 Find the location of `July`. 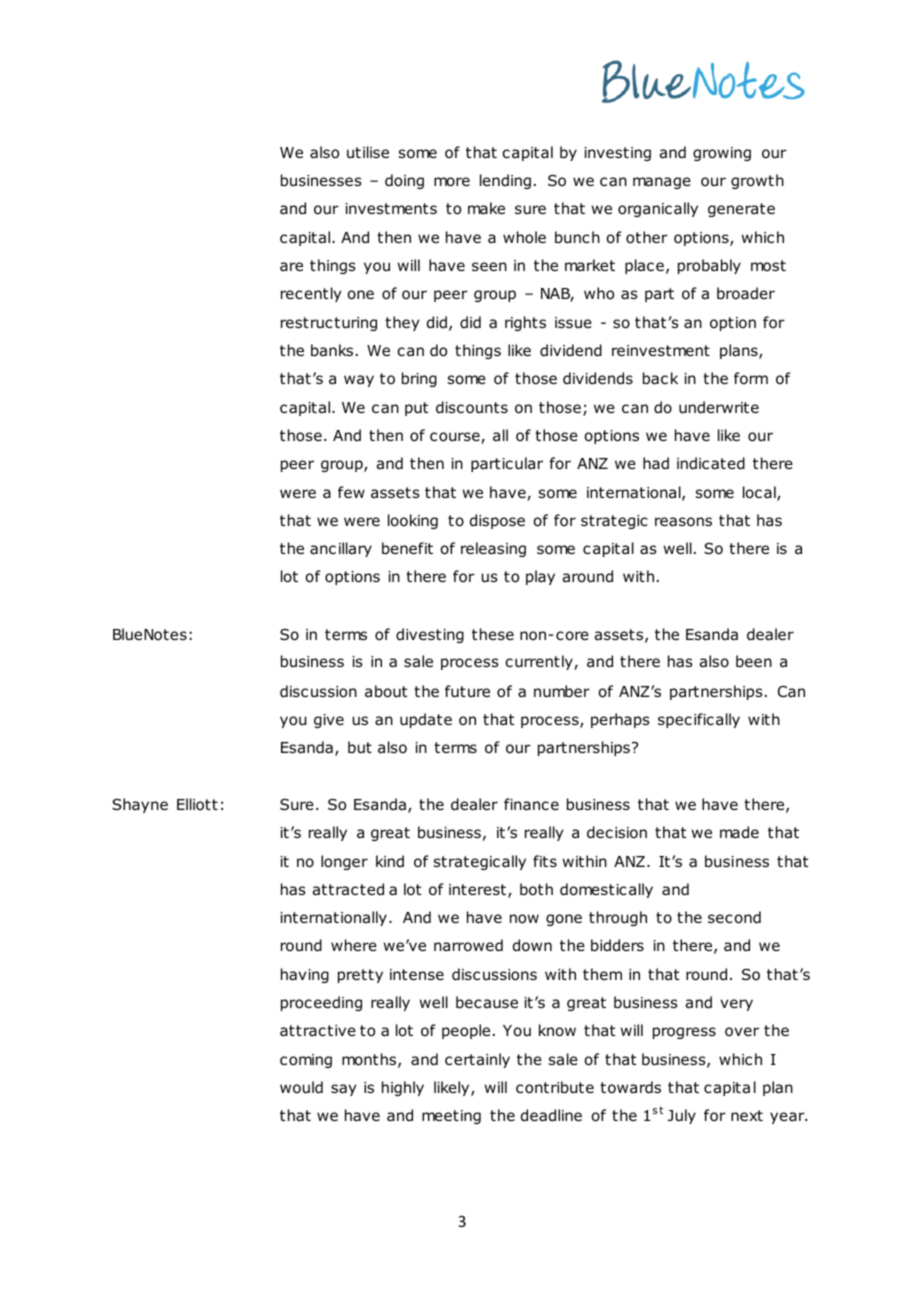

July is located at coordinates (682, 1116).
